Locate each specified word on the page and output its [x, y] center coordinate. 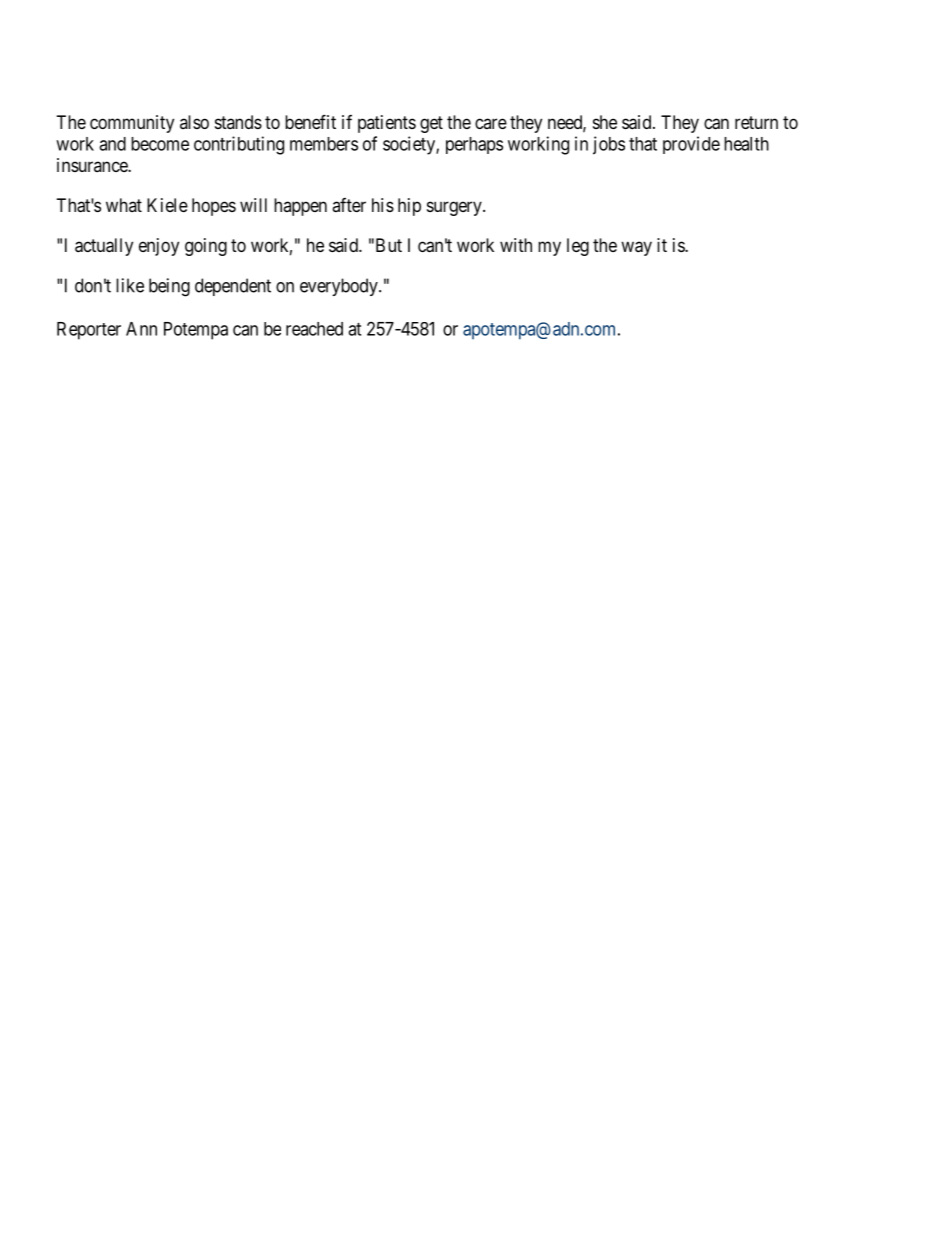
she [605, 122]
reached [314, 329]
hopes [214, 207]
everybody [340, 287]
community [132, 124]
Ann [141, 329]
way [636, 248]
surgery [455, 208]
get [431, 124]
